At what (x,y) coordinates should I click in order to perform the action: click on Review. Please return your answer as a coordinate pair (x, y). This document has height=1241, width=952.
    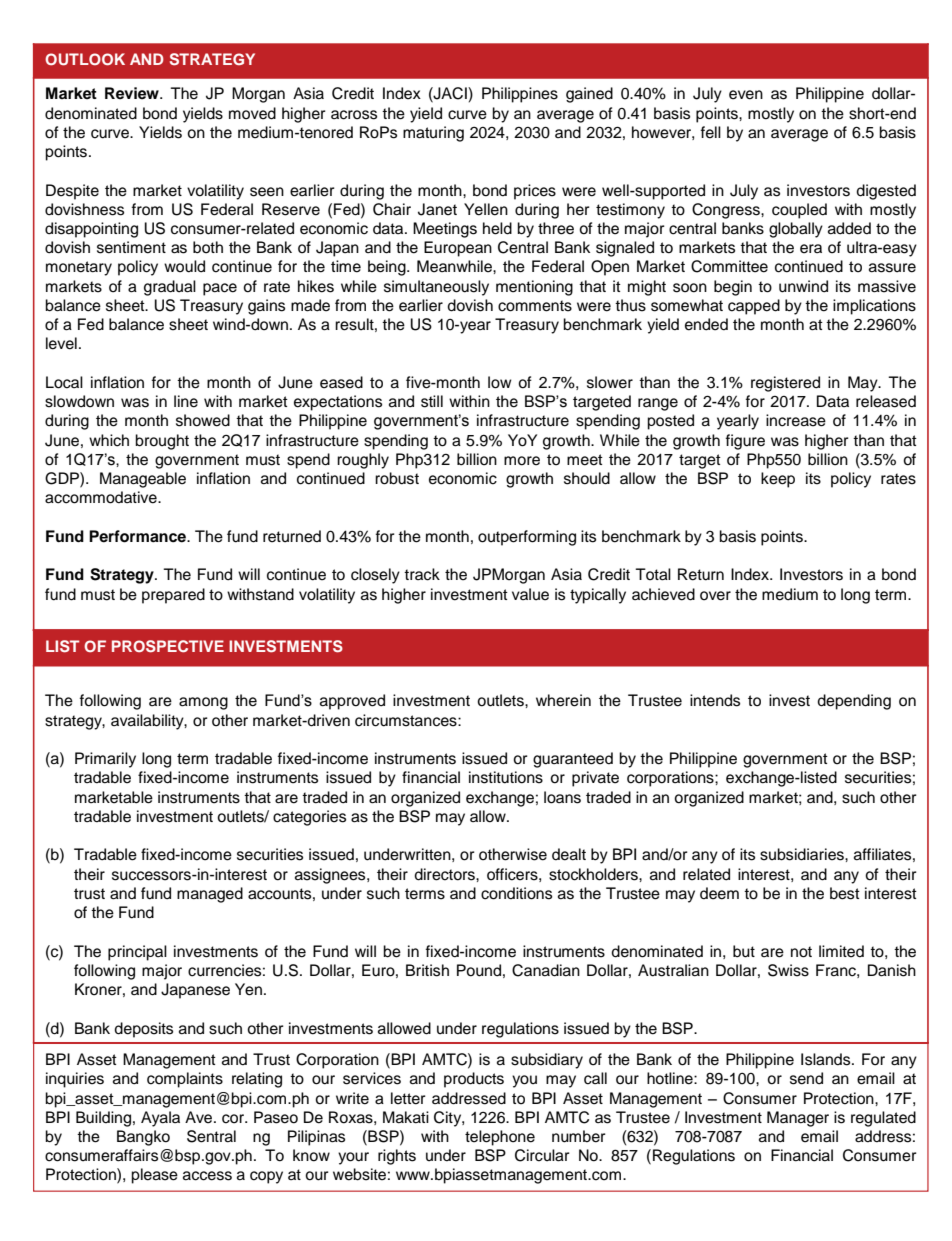
    Looking at the image, I should click on (133, 93).
